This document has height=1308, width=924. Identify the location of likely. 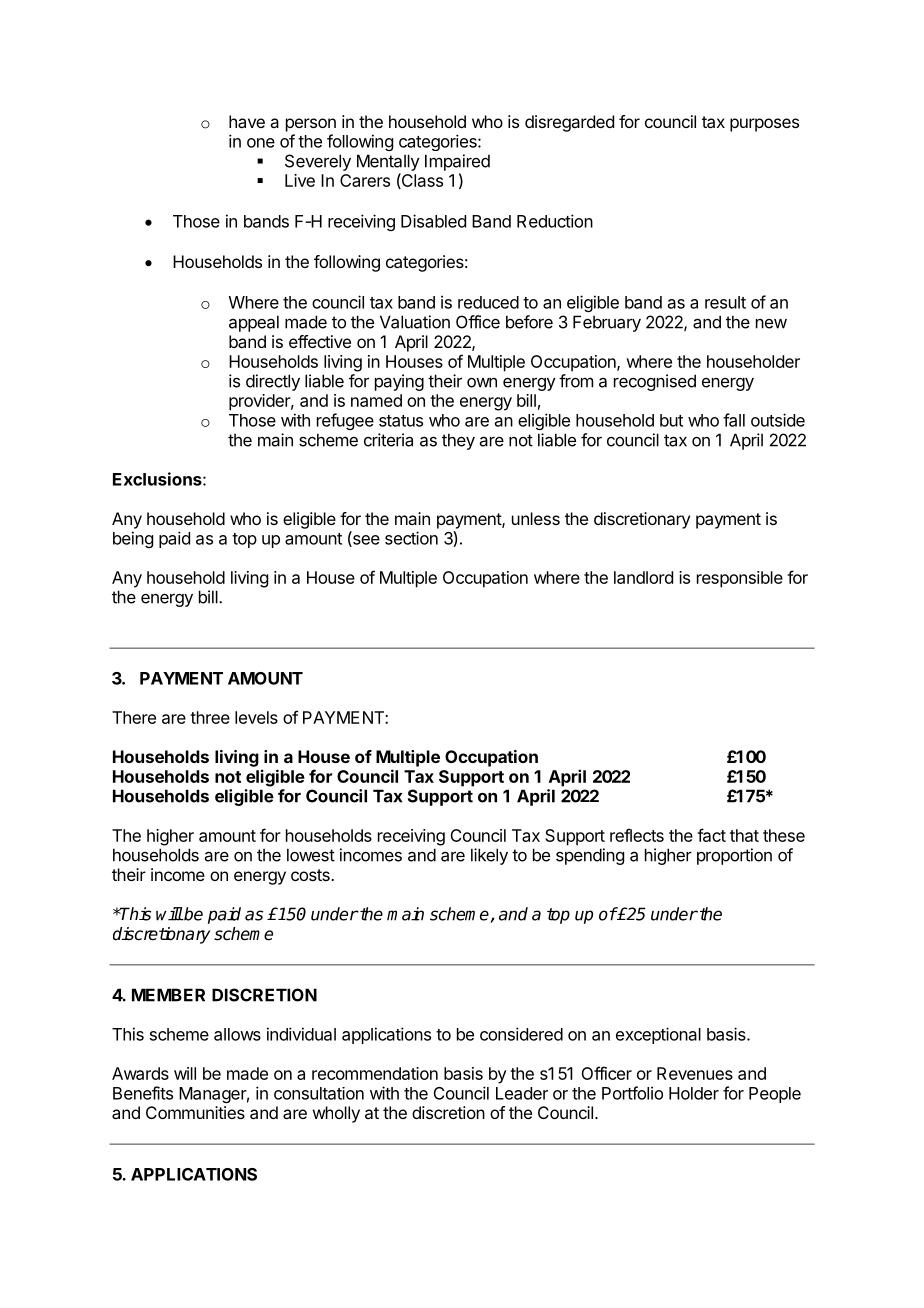
(489, 856).
